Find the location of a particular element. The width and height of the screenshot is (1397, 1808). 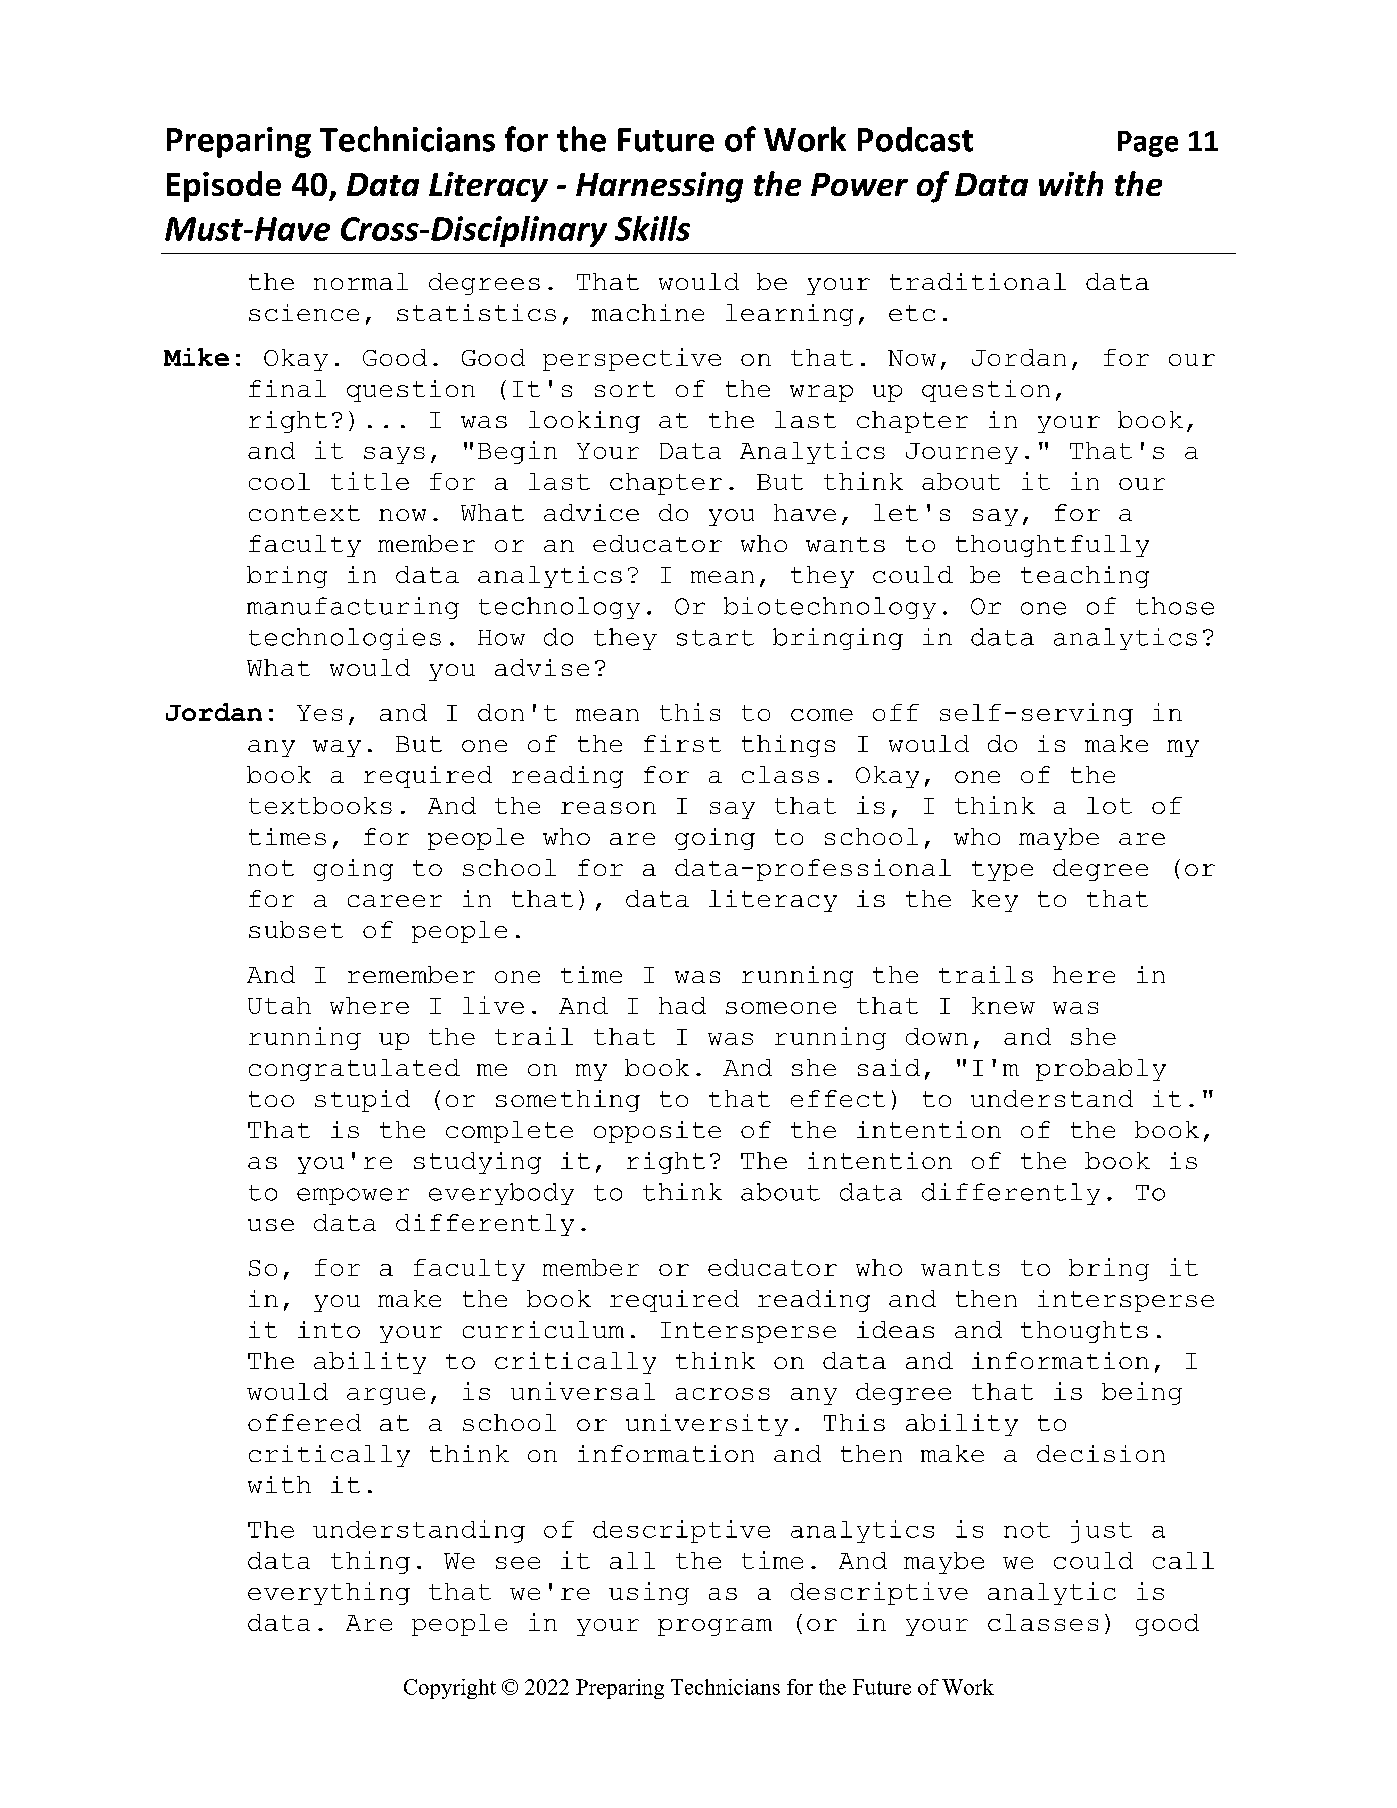

Harnessing is located at coordinates (659, 187).
